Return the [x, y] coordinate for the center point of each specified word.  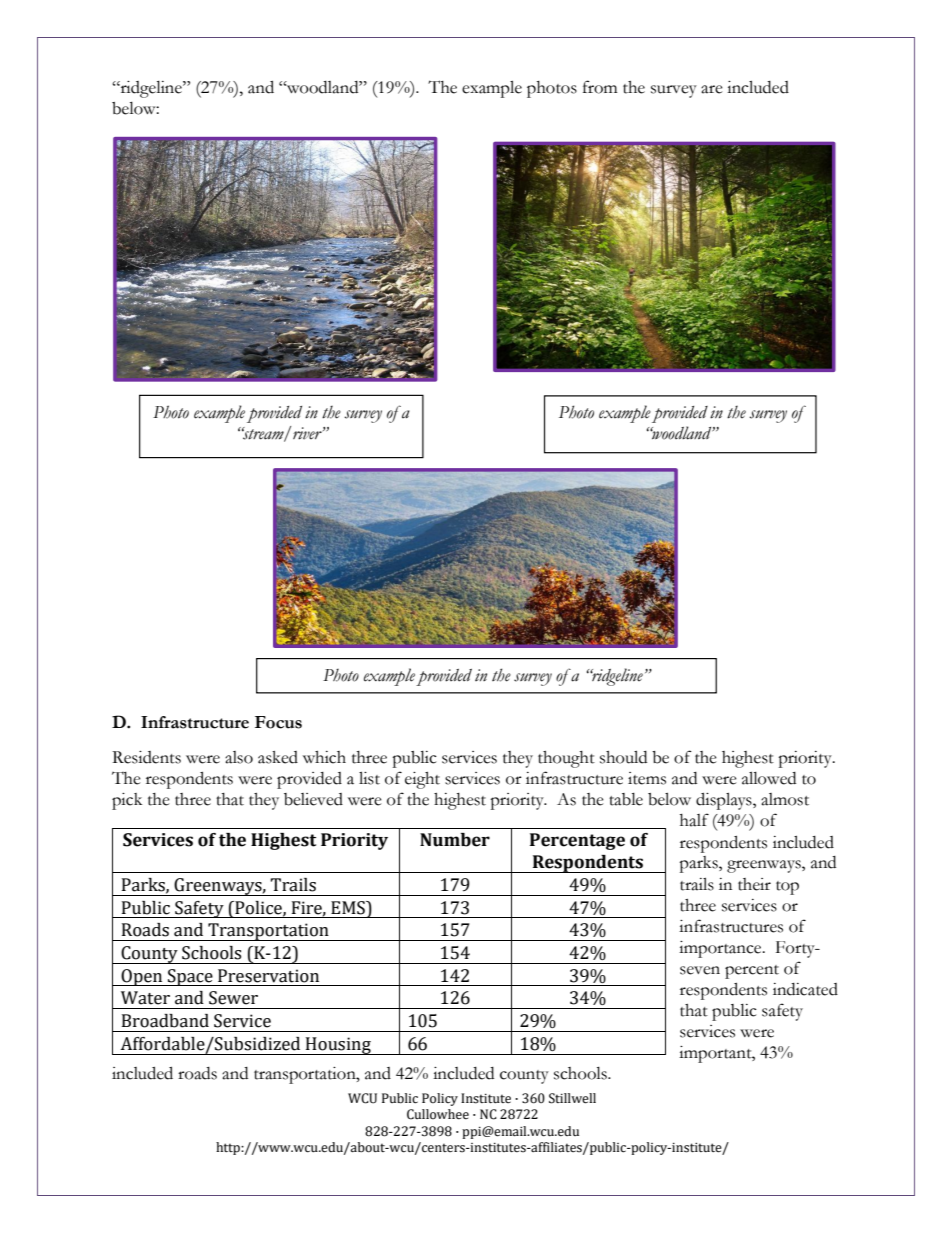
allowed [769, 778]
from [600, 87]
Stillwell [572, 1098]
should [623, 757]
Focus [278, 722]
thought [566, 759]
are [712, 89]
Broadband [165, 1021]
